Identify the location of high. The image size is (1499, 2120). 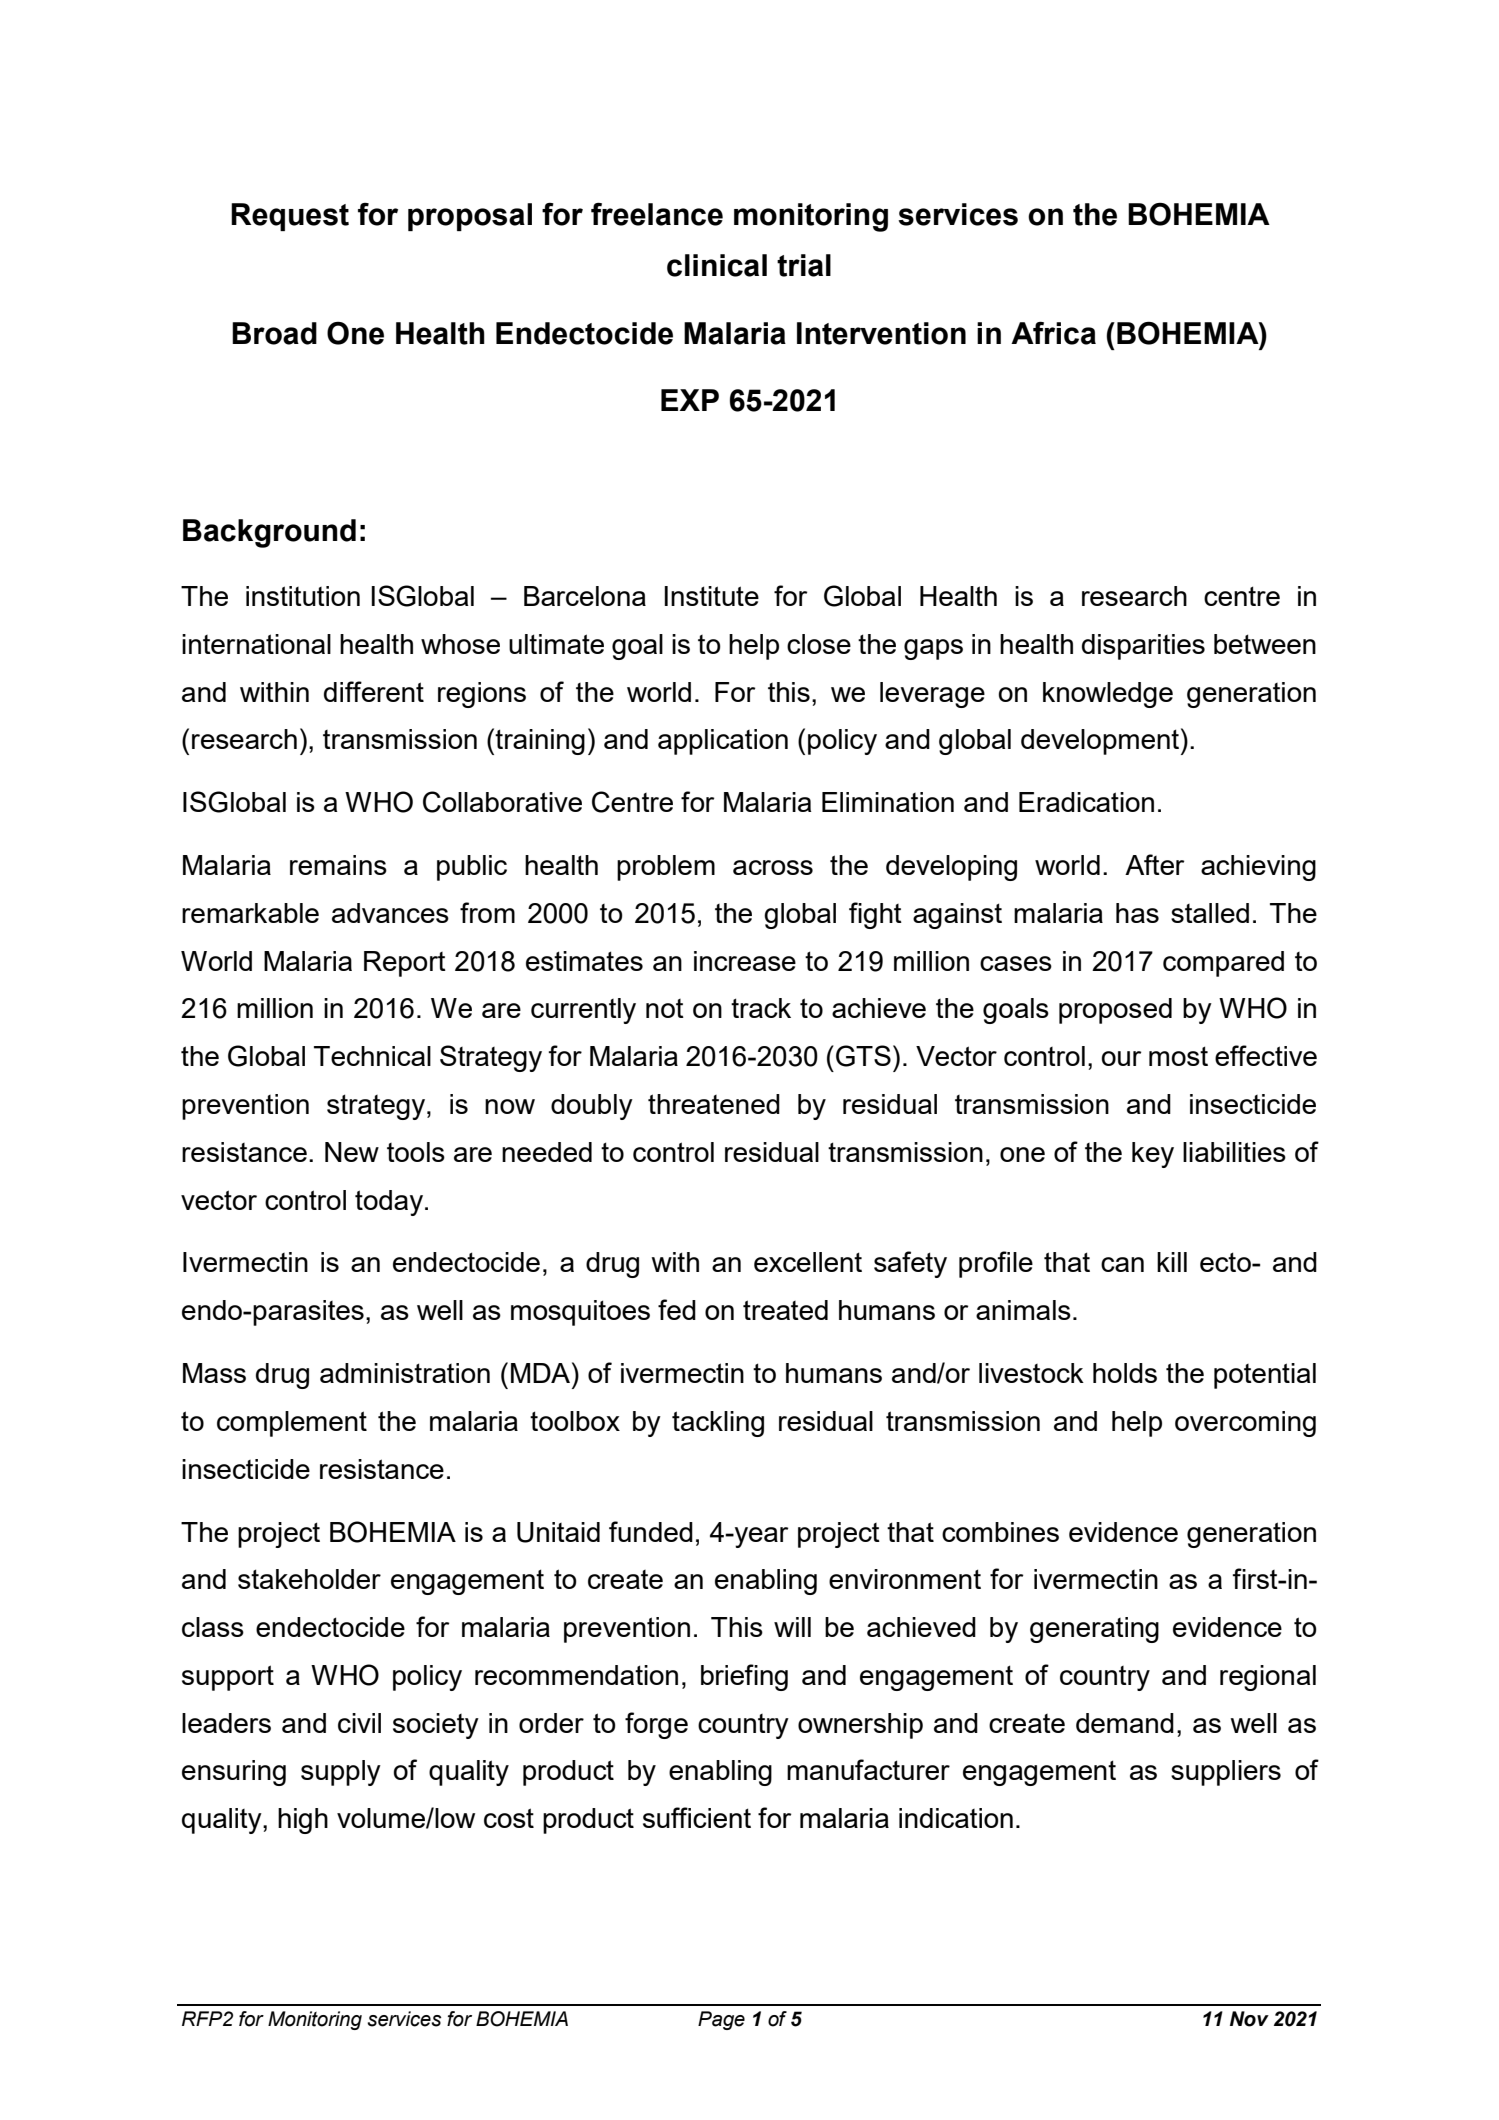
(303, 1821).
